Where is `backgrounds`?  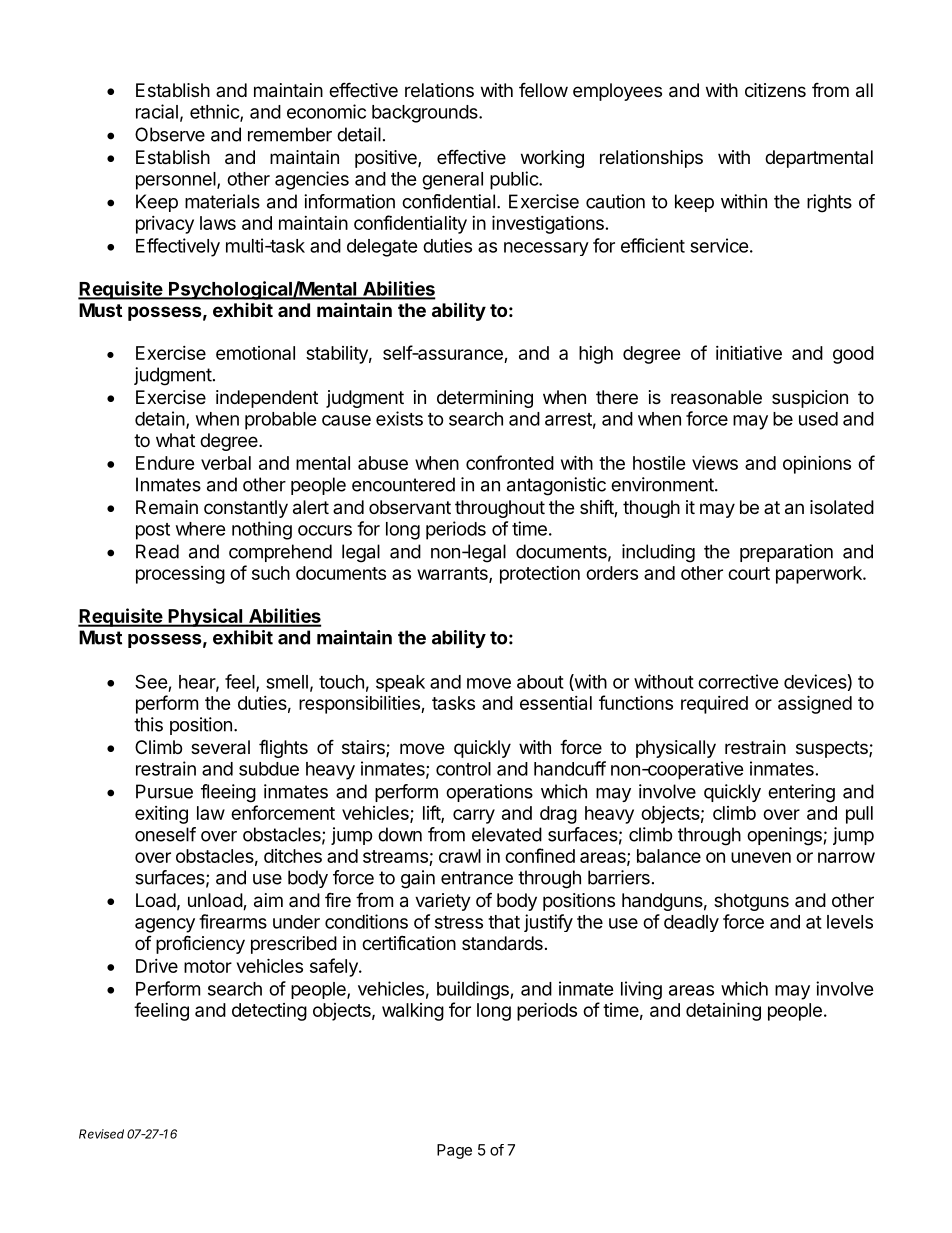 backgrounds is located at coordinates (426, 114).
